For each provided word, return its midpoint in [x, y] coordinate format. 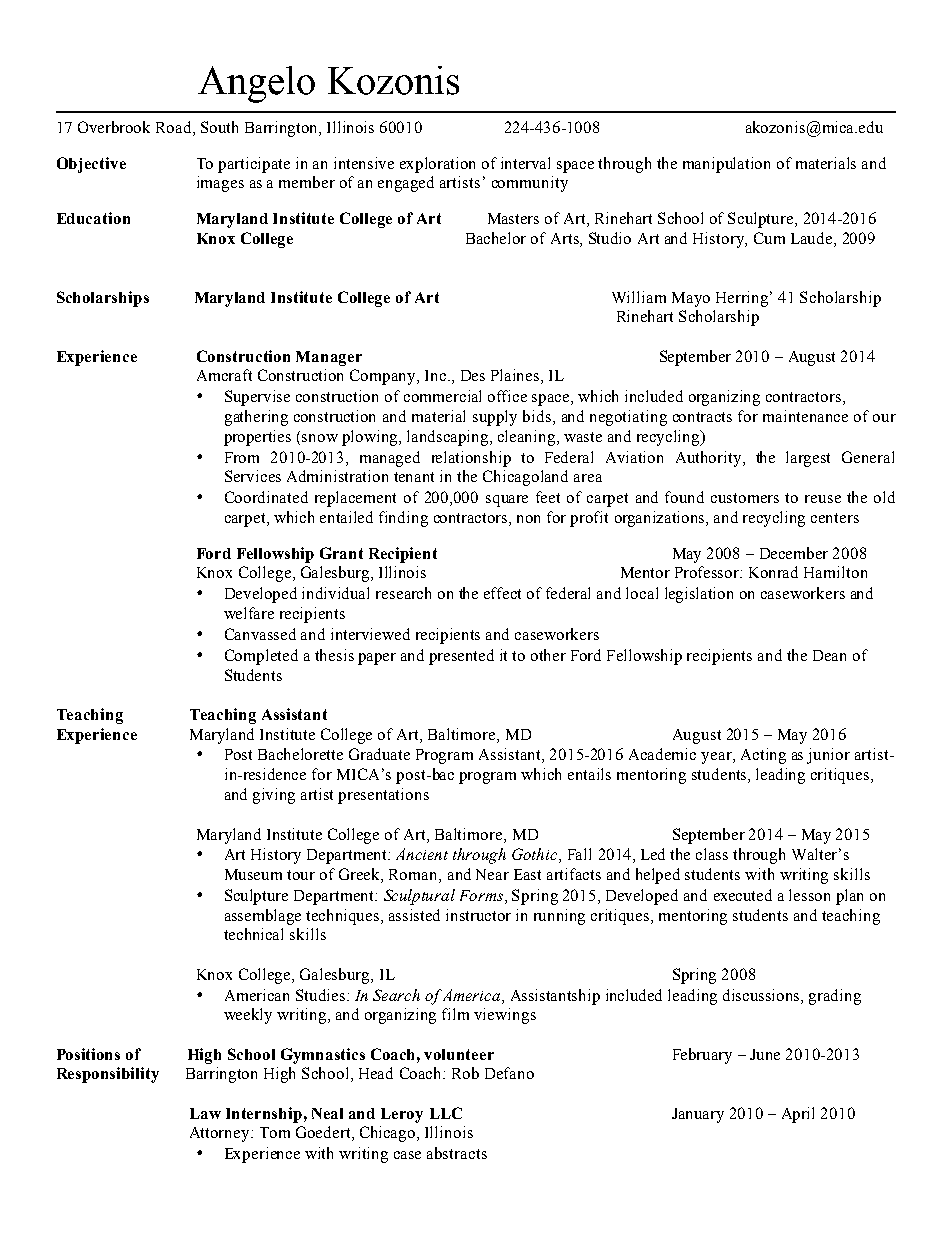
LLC [446, 1113]
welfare [249, 613]
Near [492, 874]
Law [205, 1113]
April [798, 1115]
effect [502, 593]
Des [473, 375]
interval [525, 163]
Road [175, 127]
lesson [809, 895]
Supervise [257, 398]
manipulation [726, 165]
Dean [829, 655]
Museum [253, 874]
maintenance [805, 416]
